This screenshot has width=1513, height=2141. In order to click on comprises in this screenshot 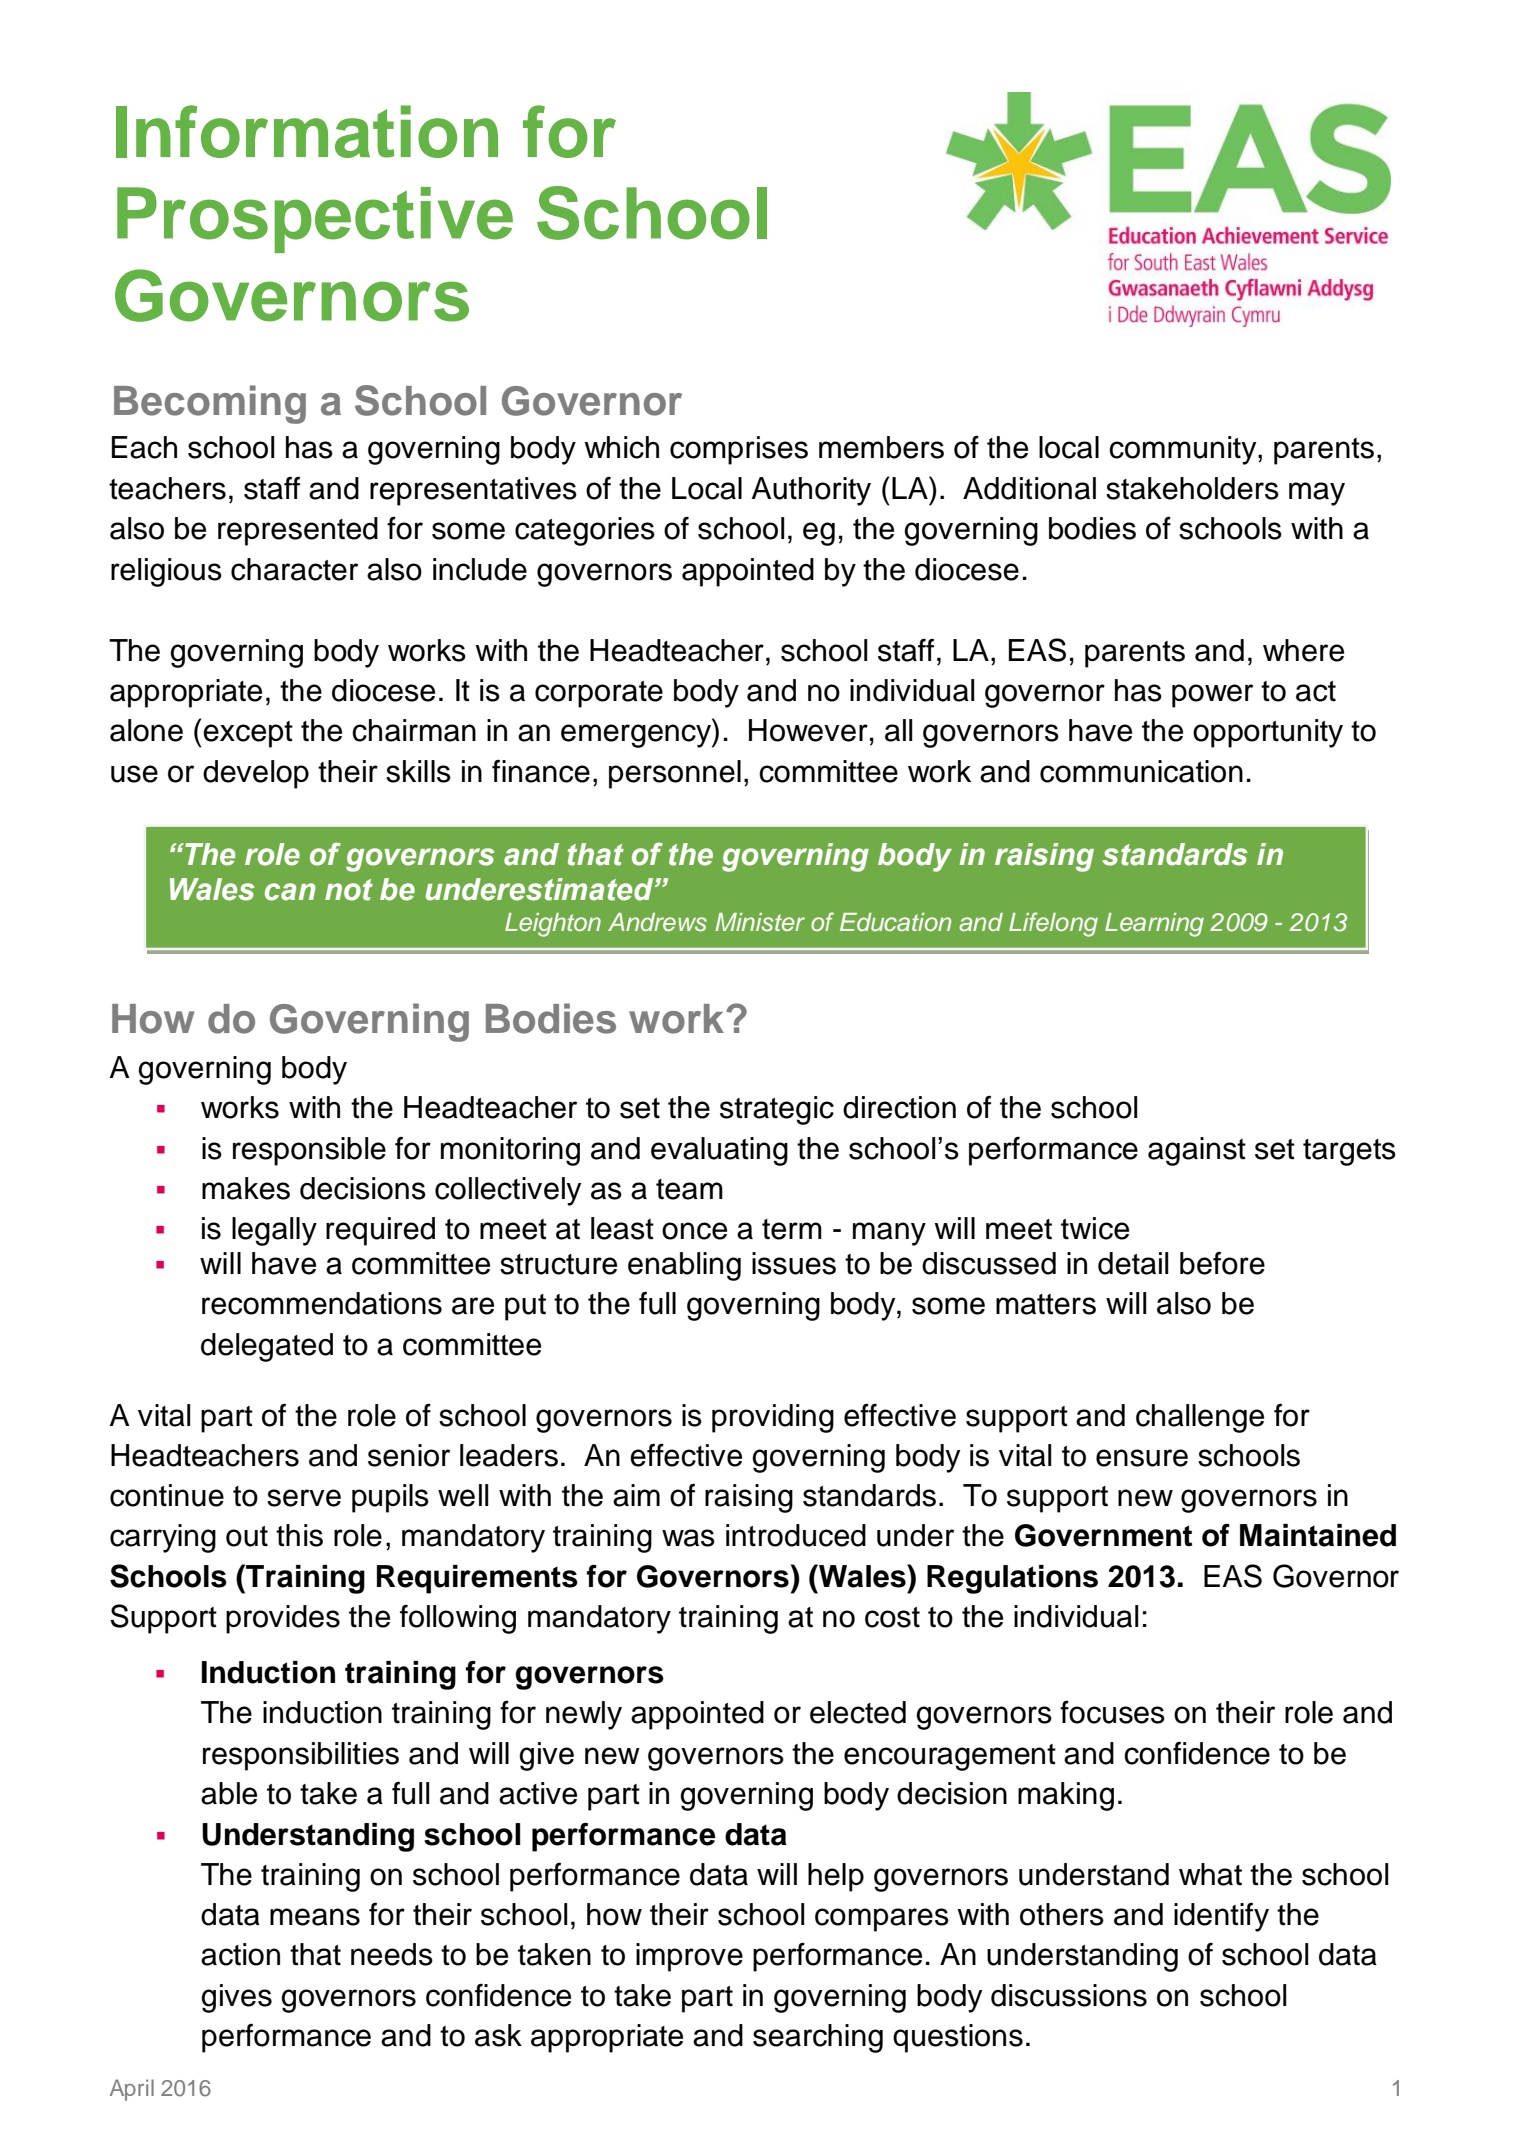, I will do `click(739, 450)`.
